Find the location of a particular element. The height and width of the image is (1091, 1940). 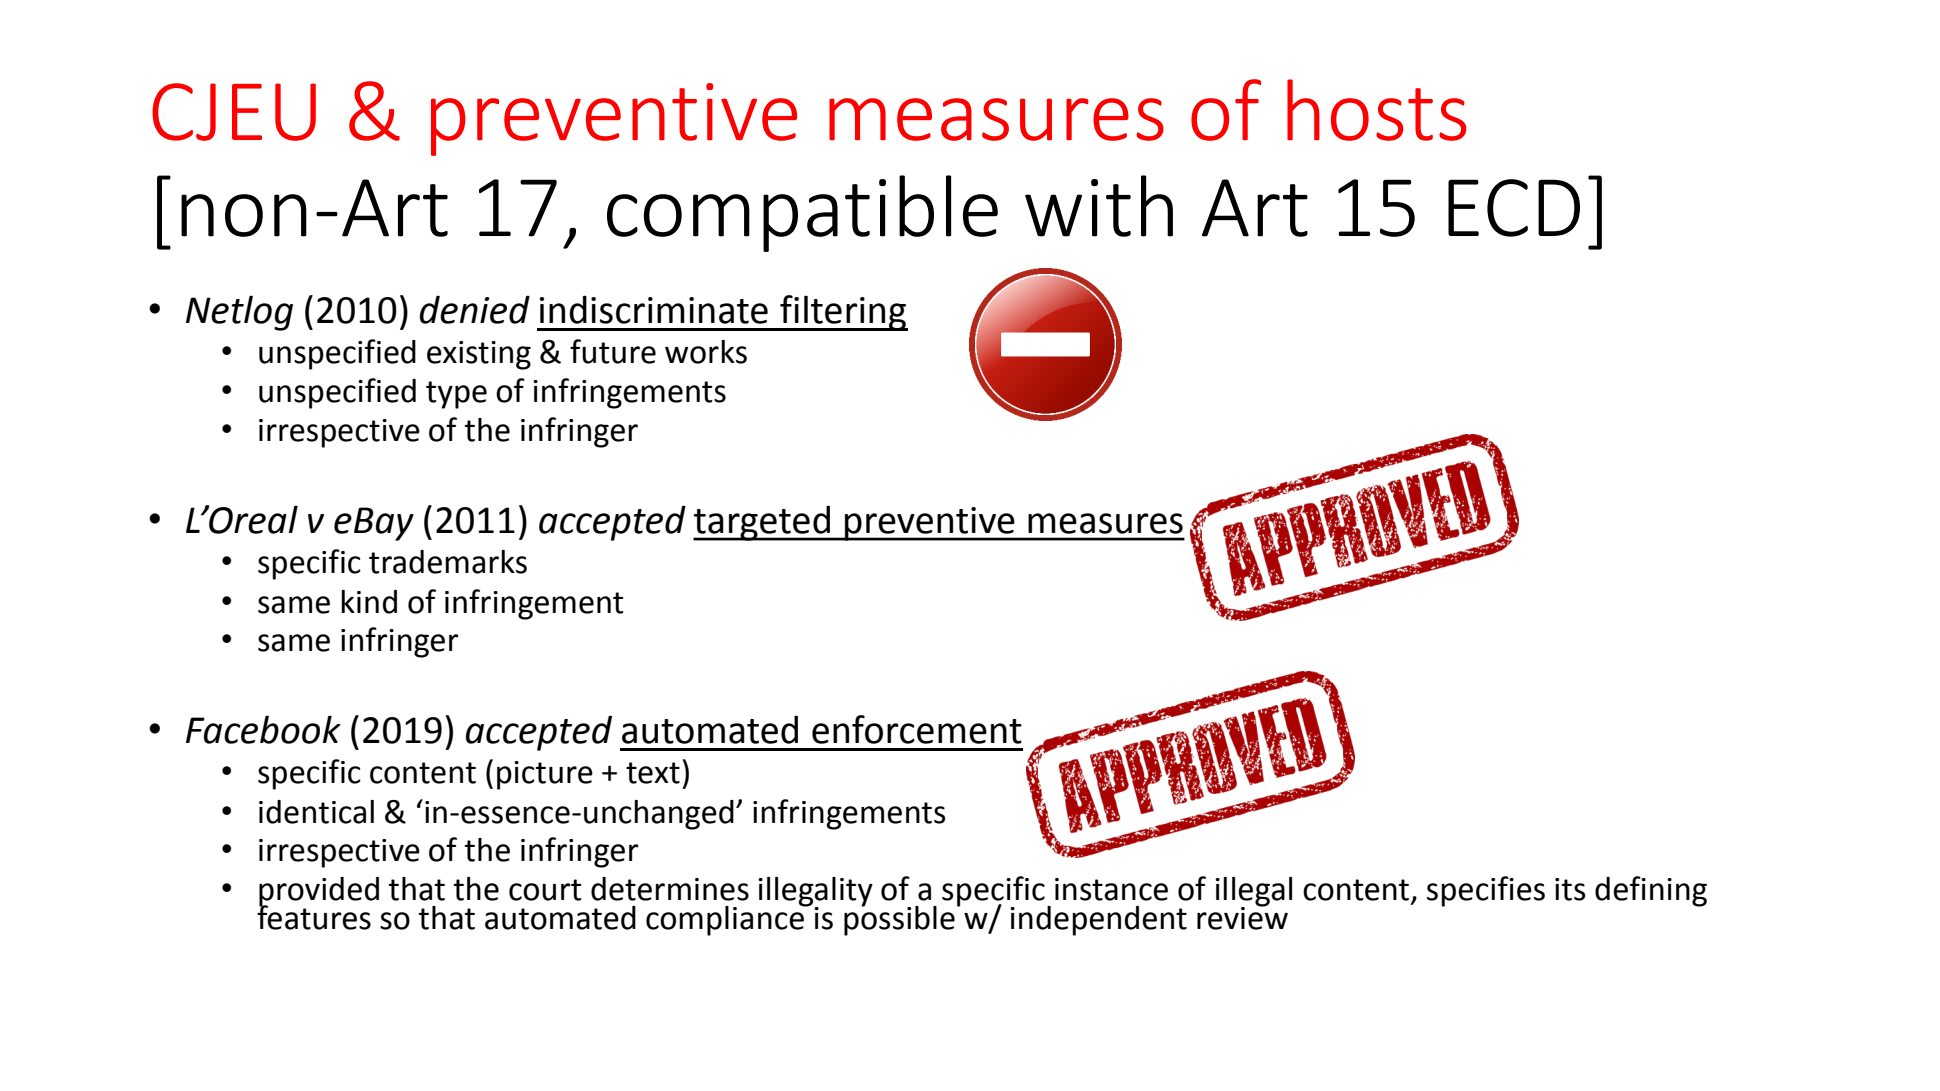

type is located at coordinates (456, 395).
